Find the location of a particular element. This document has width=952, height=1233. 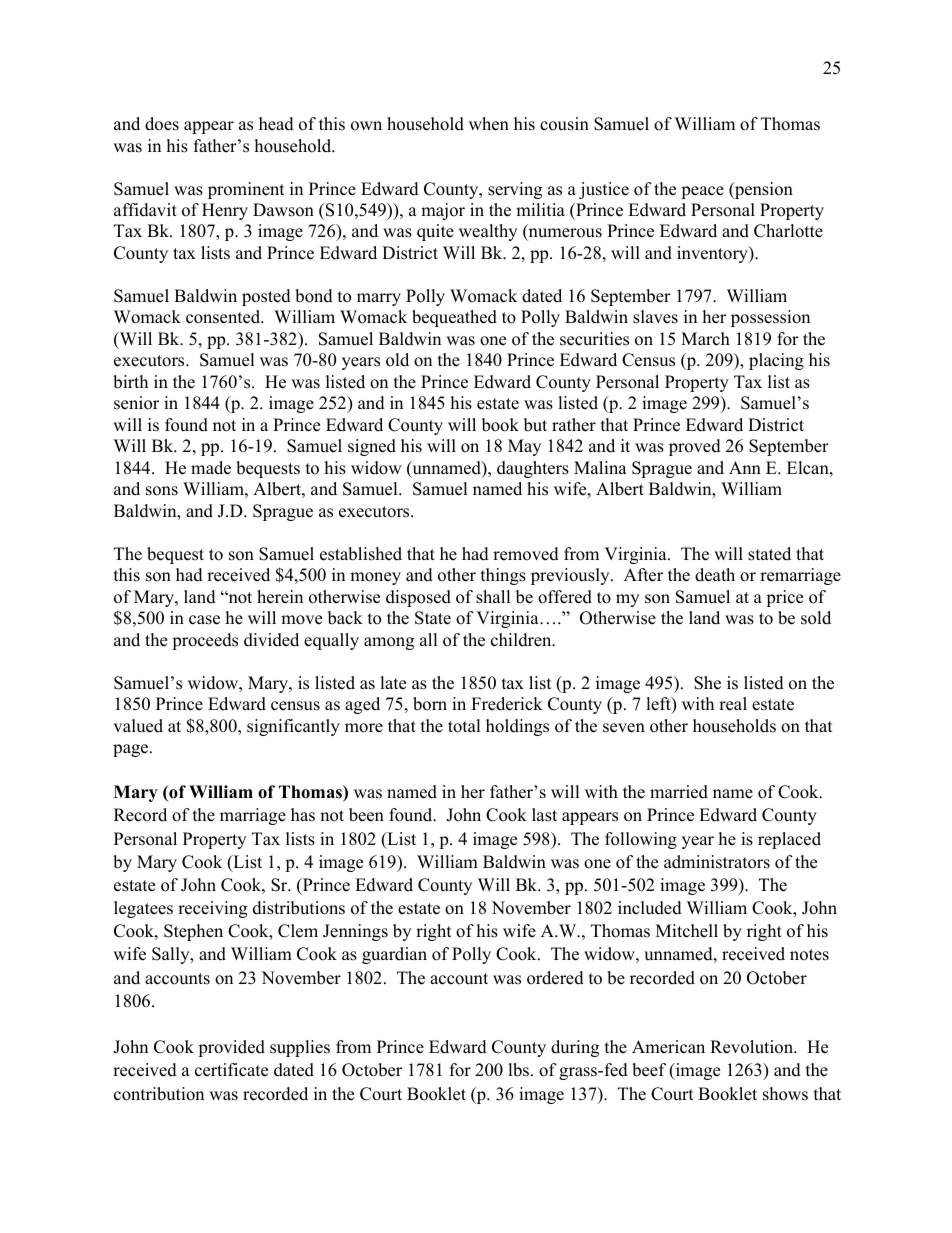

certificate is located at coordinates (231, 1070).
